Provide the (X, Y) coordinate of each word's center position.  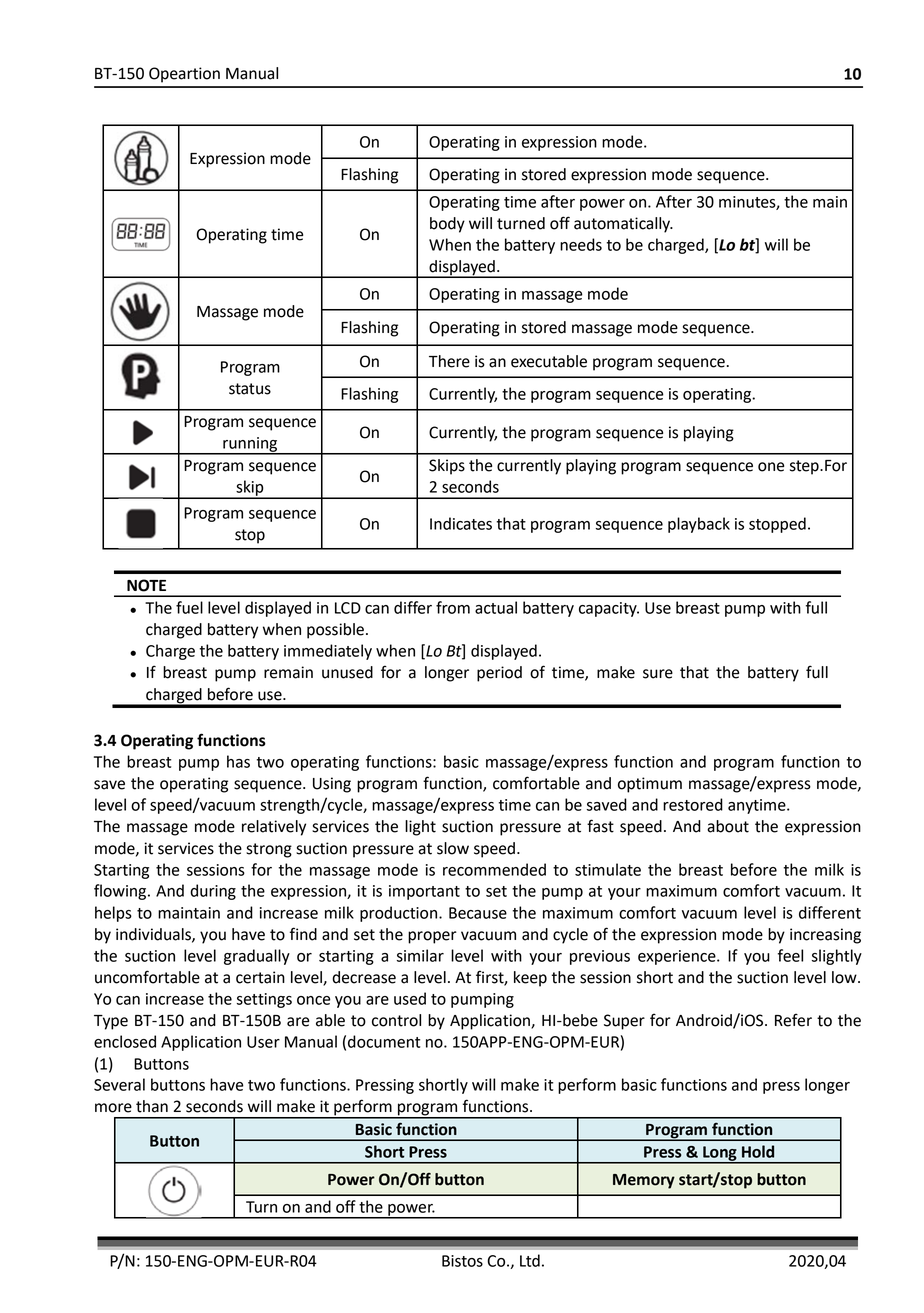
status (250, 389)
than (152, 1106)
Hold (758, 1151)
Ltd (530, 1260)
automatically (623, 225)
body (447, 225)
